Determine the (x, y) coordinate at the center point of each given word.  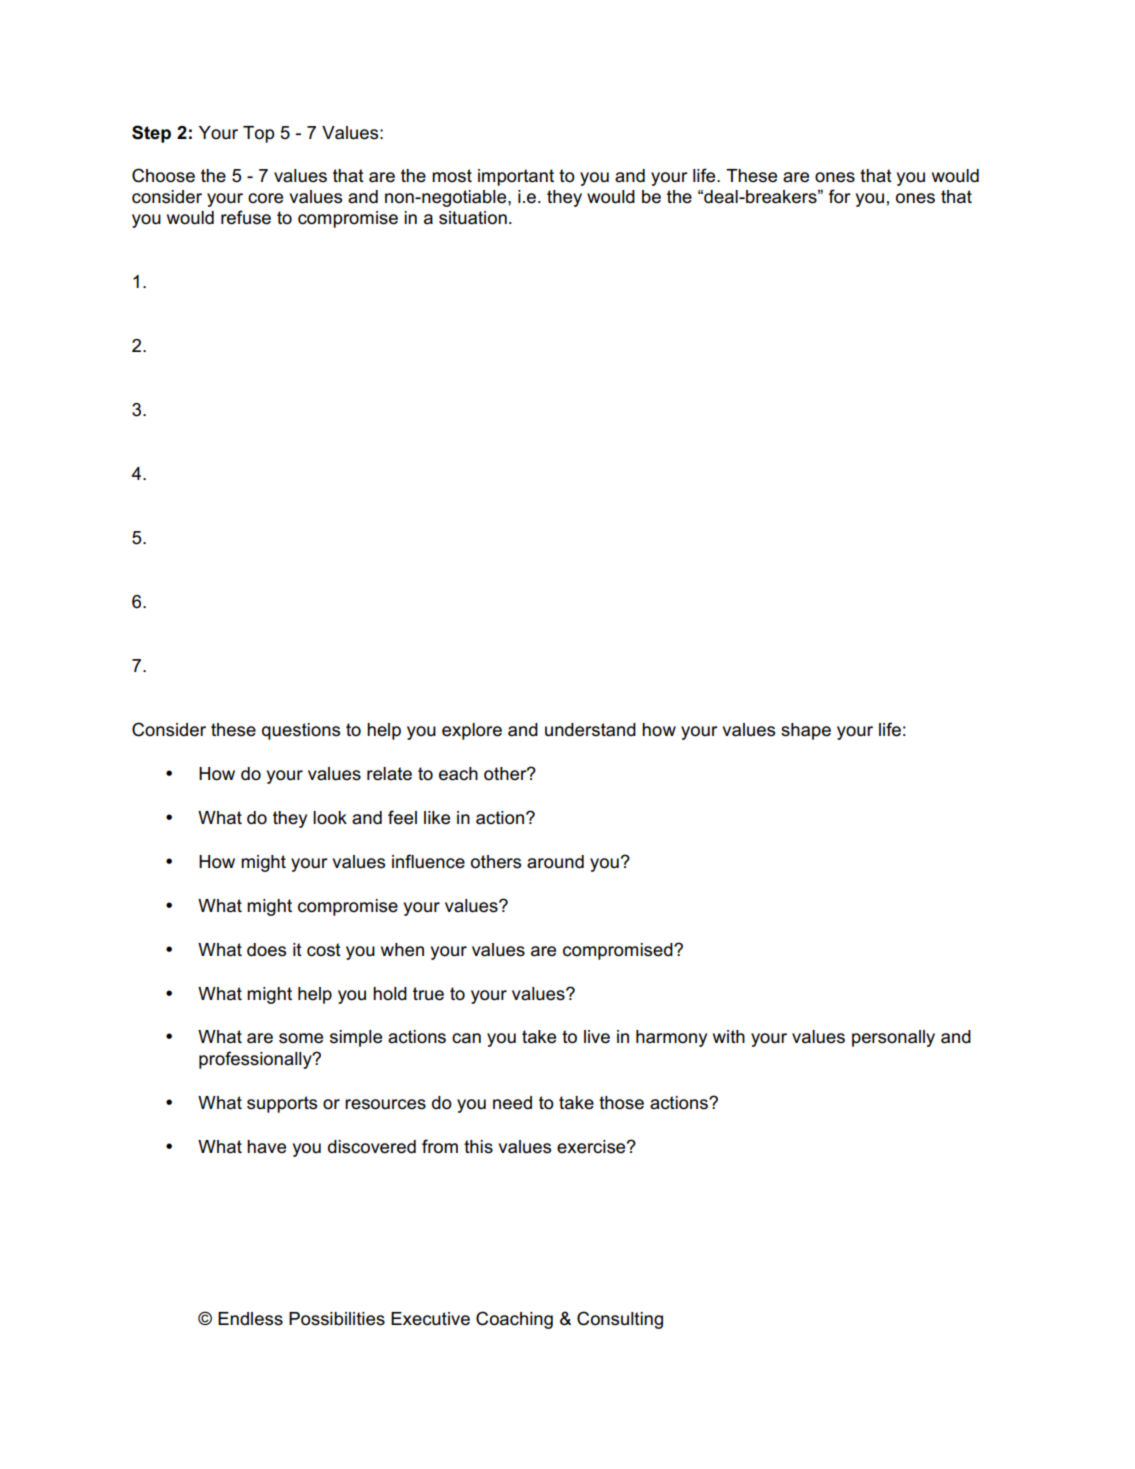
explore (472, 731)
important (516, 177)
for (839, 196)
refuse (246, 217)
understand (590, 730)
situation (473, 218)
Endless (250, 1319)
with (729, 1036)
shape (806, 731)
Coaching (514, 1320)
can (466, 1038)
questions (301, 731)
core (265, 198)
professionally (256, 1060)
